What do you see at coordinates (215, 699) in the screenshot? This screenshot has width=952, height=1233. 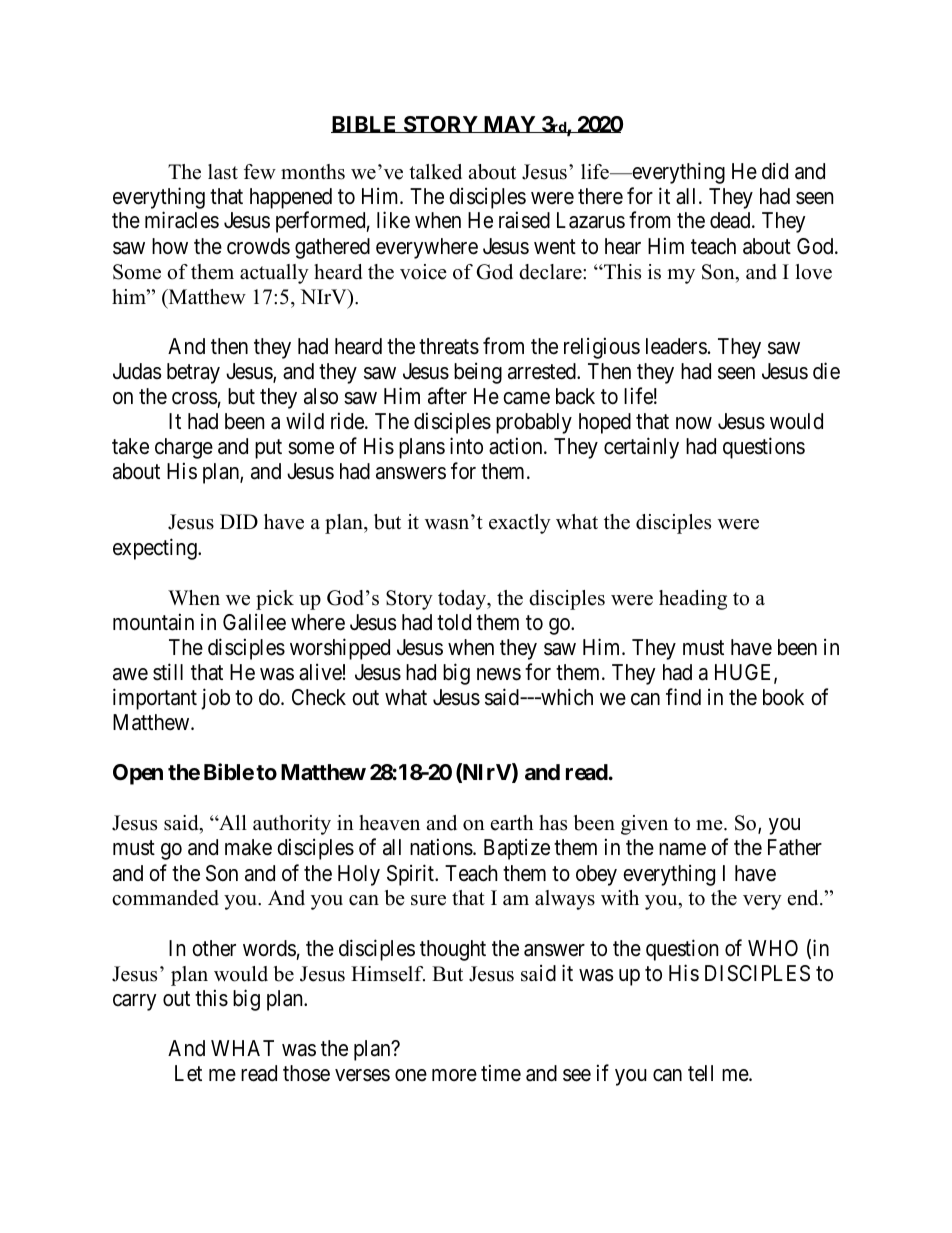 I see `job` at bounding box center [215, 699].
